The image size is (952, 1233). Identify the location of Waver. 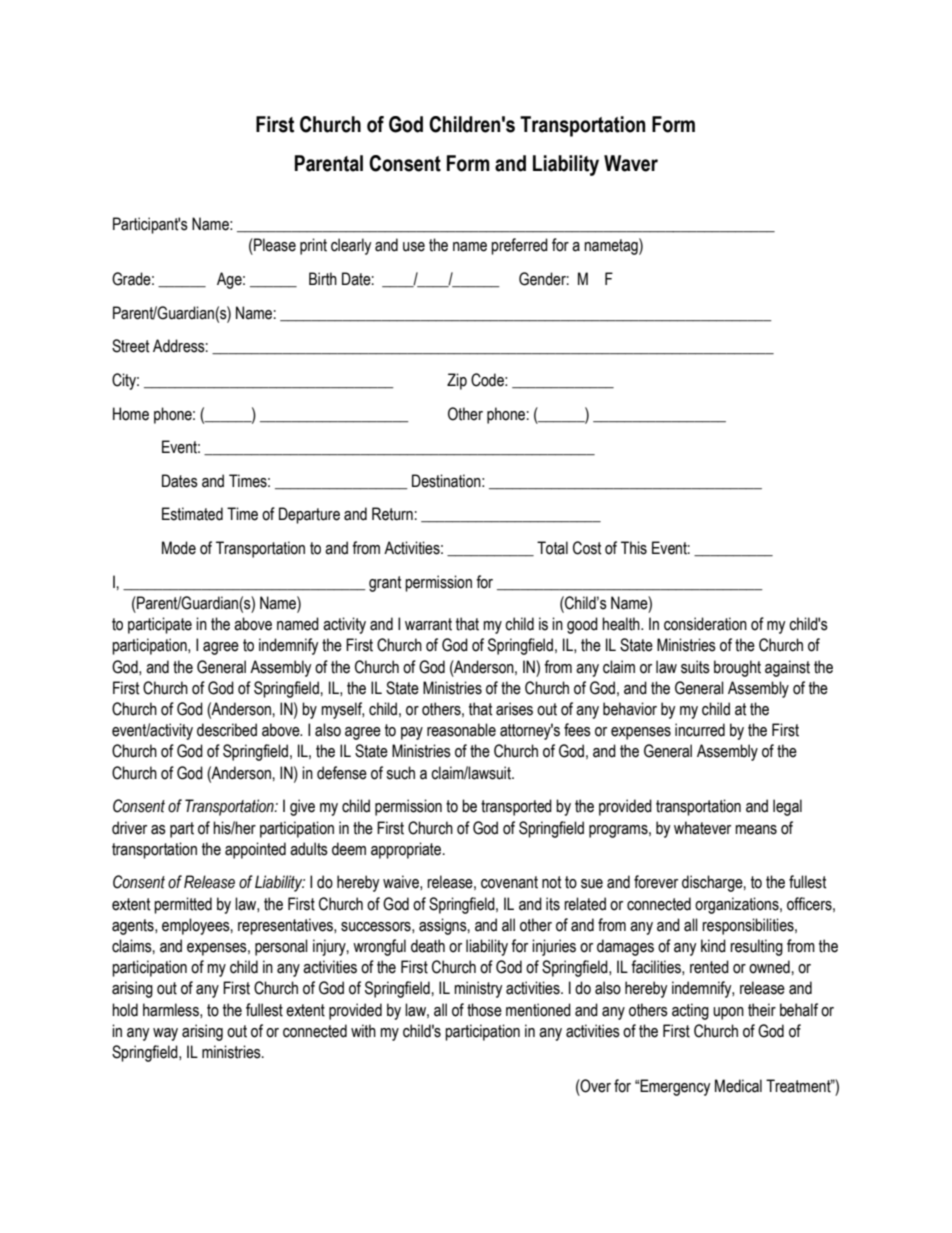
(631, 163).
